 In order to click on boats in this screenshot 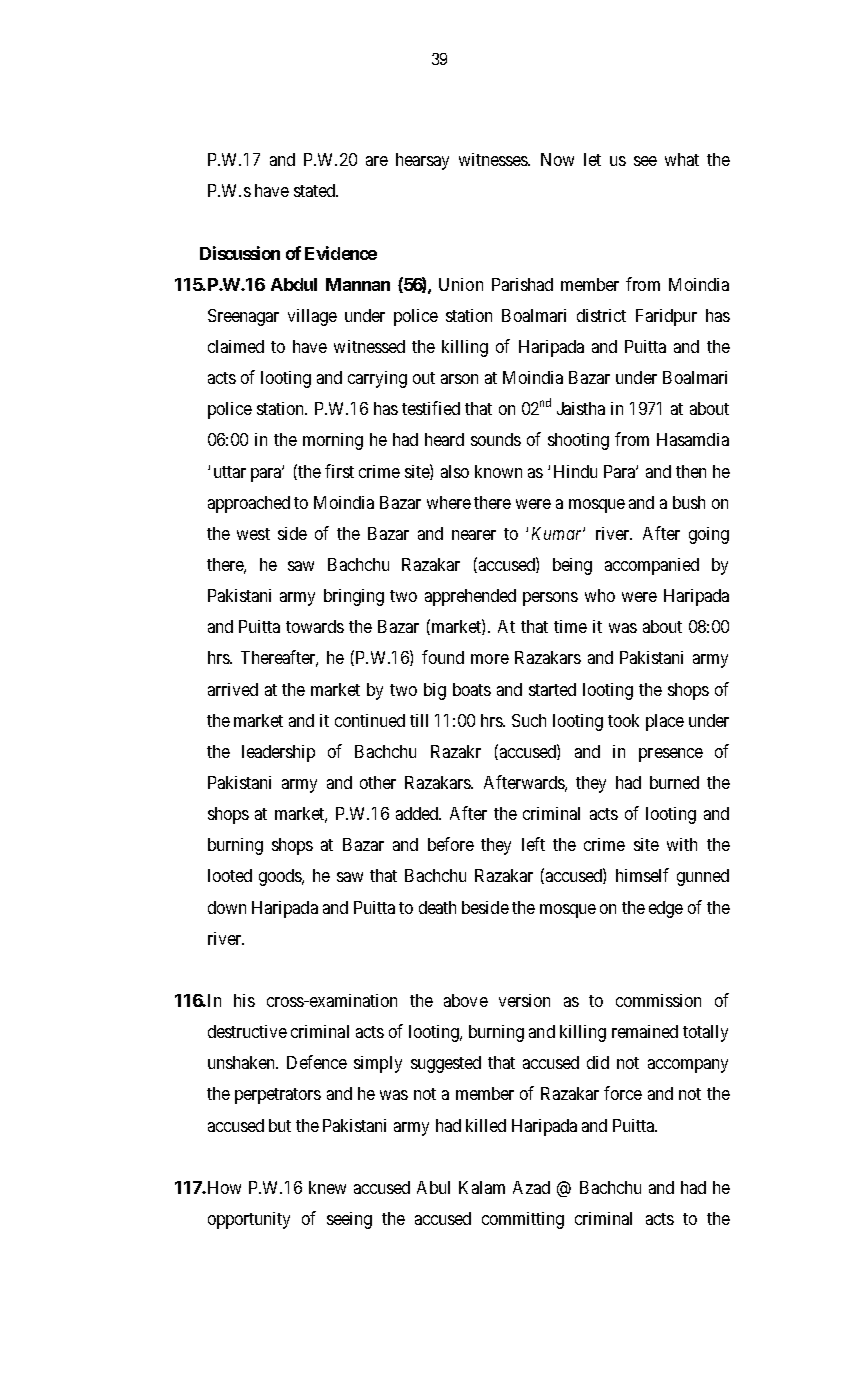, I will do `click(472, 689)`.
